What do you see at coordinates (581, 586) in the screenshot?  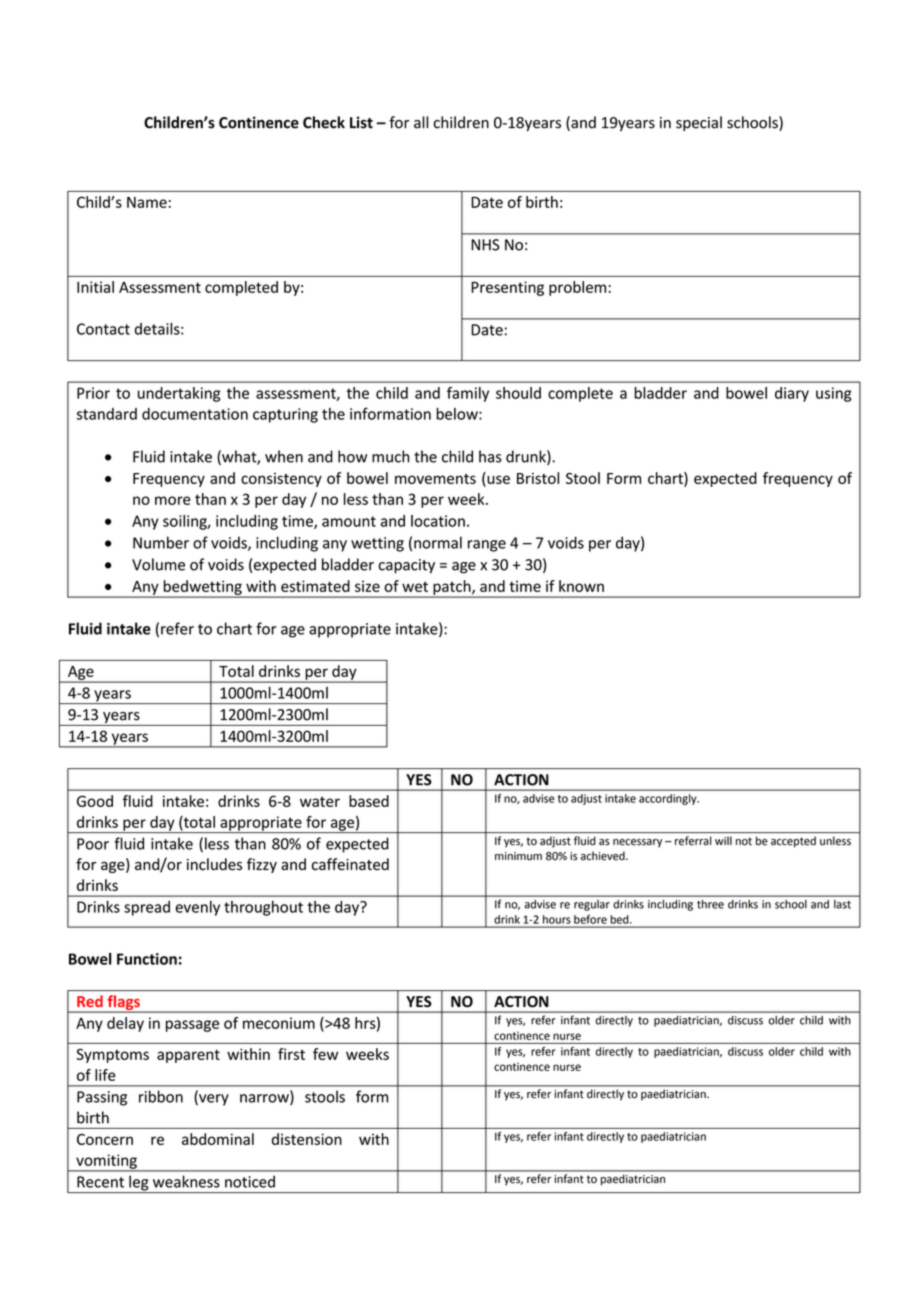 I see `known` at bounding box center [581, 586].
